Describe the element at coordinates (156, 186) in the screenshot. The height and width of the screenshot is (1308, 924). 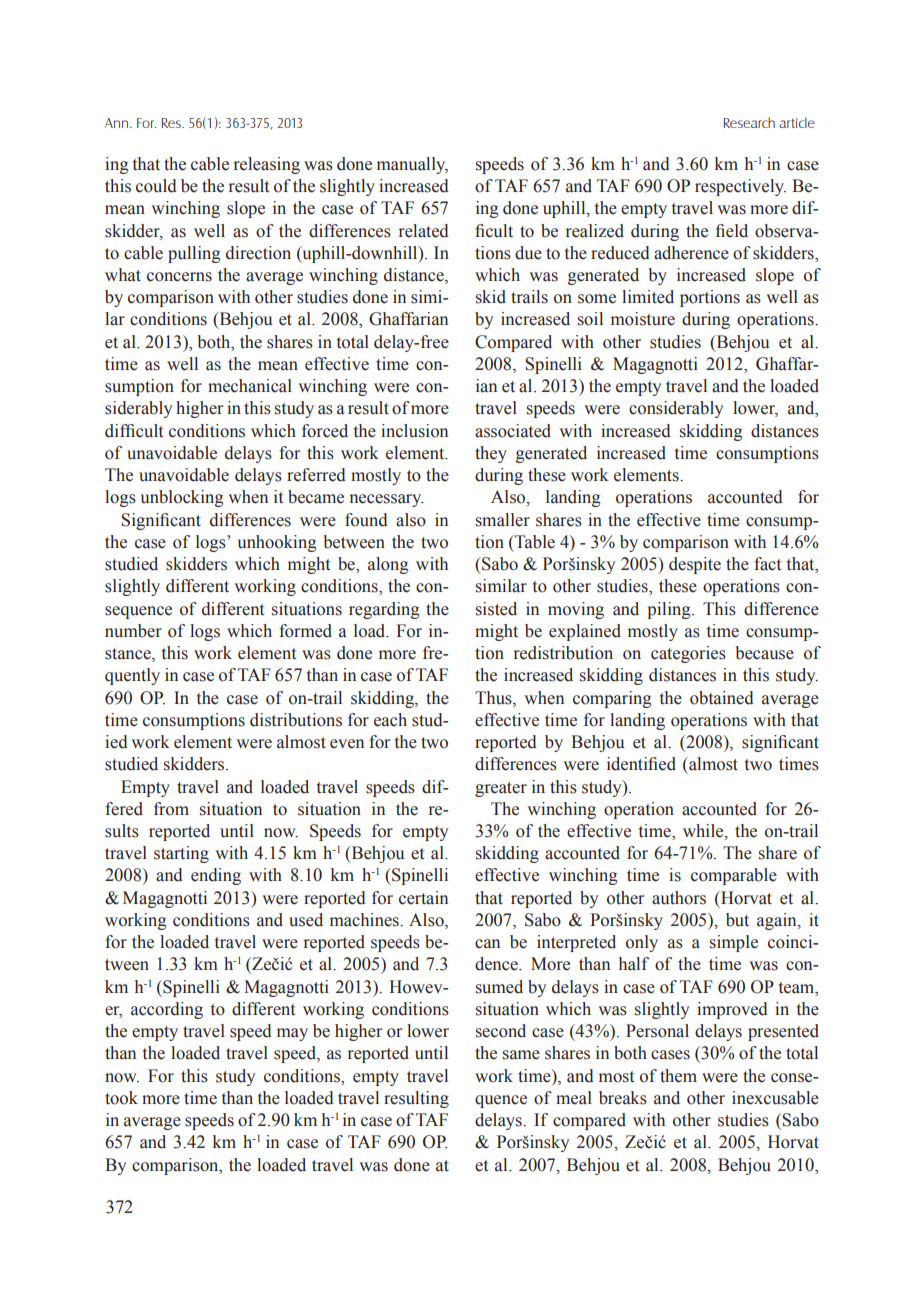
I see `could` at that location.
